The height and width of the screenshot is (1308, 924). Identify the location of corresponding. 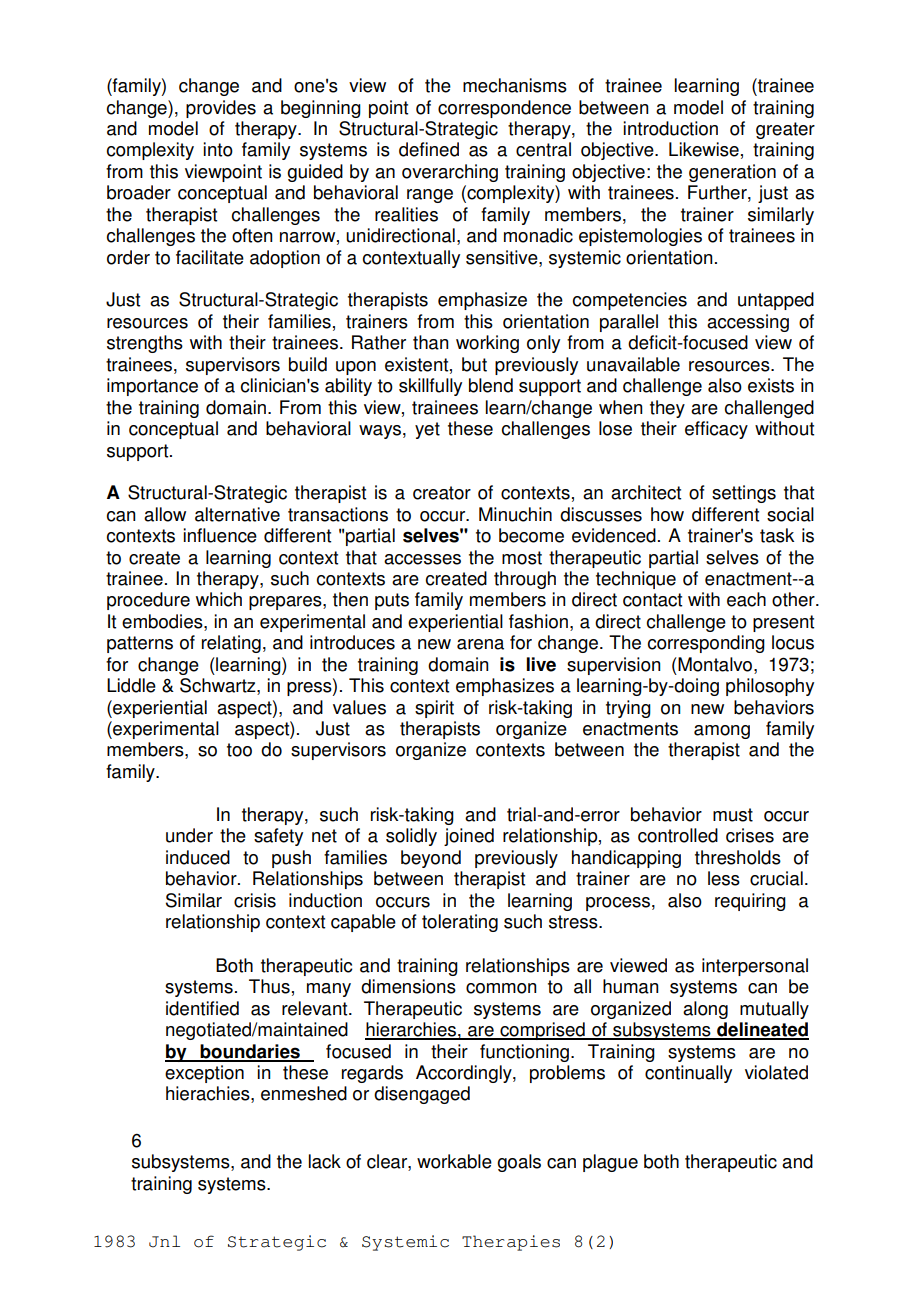
(706, 644).
